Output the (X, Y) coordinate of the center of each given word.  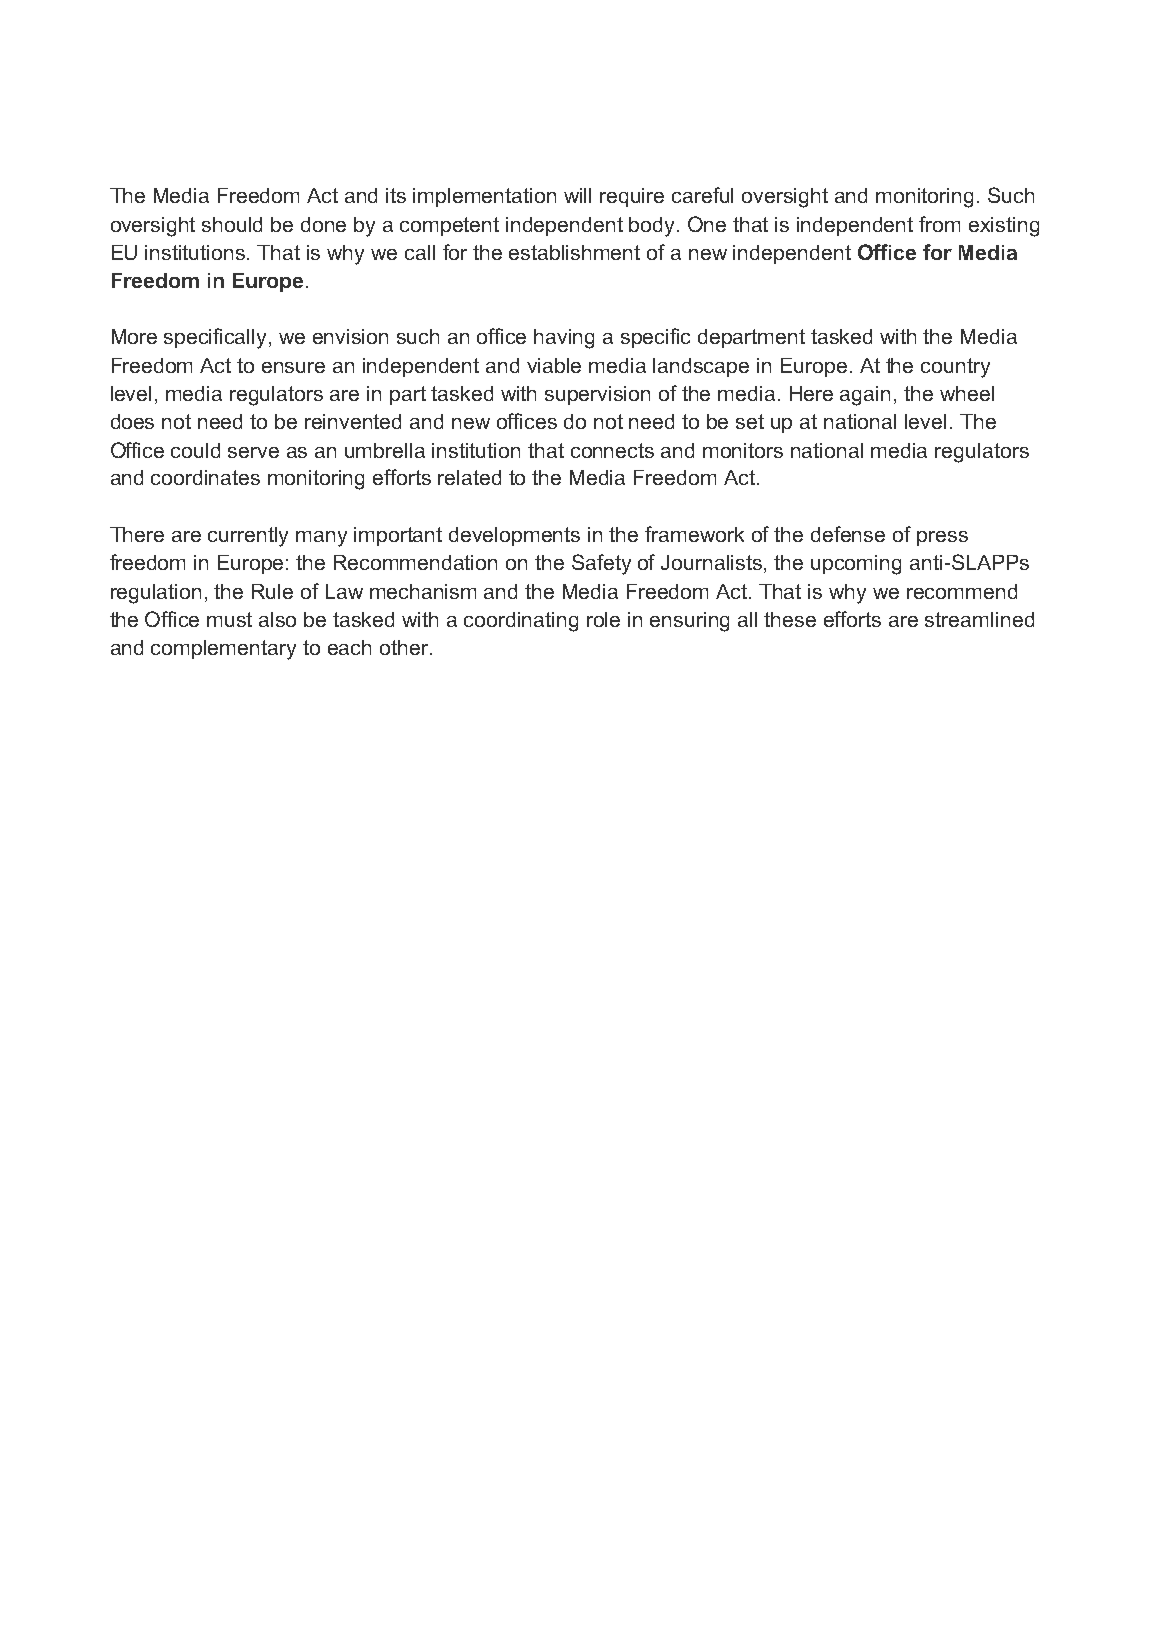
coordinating (521, 622)
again (865, 396)
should (232, 224)
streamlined (979, 619)
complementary (223, 650)
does (132, 421)
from (939, 224)
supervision (597, 395)
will (577, 195)
